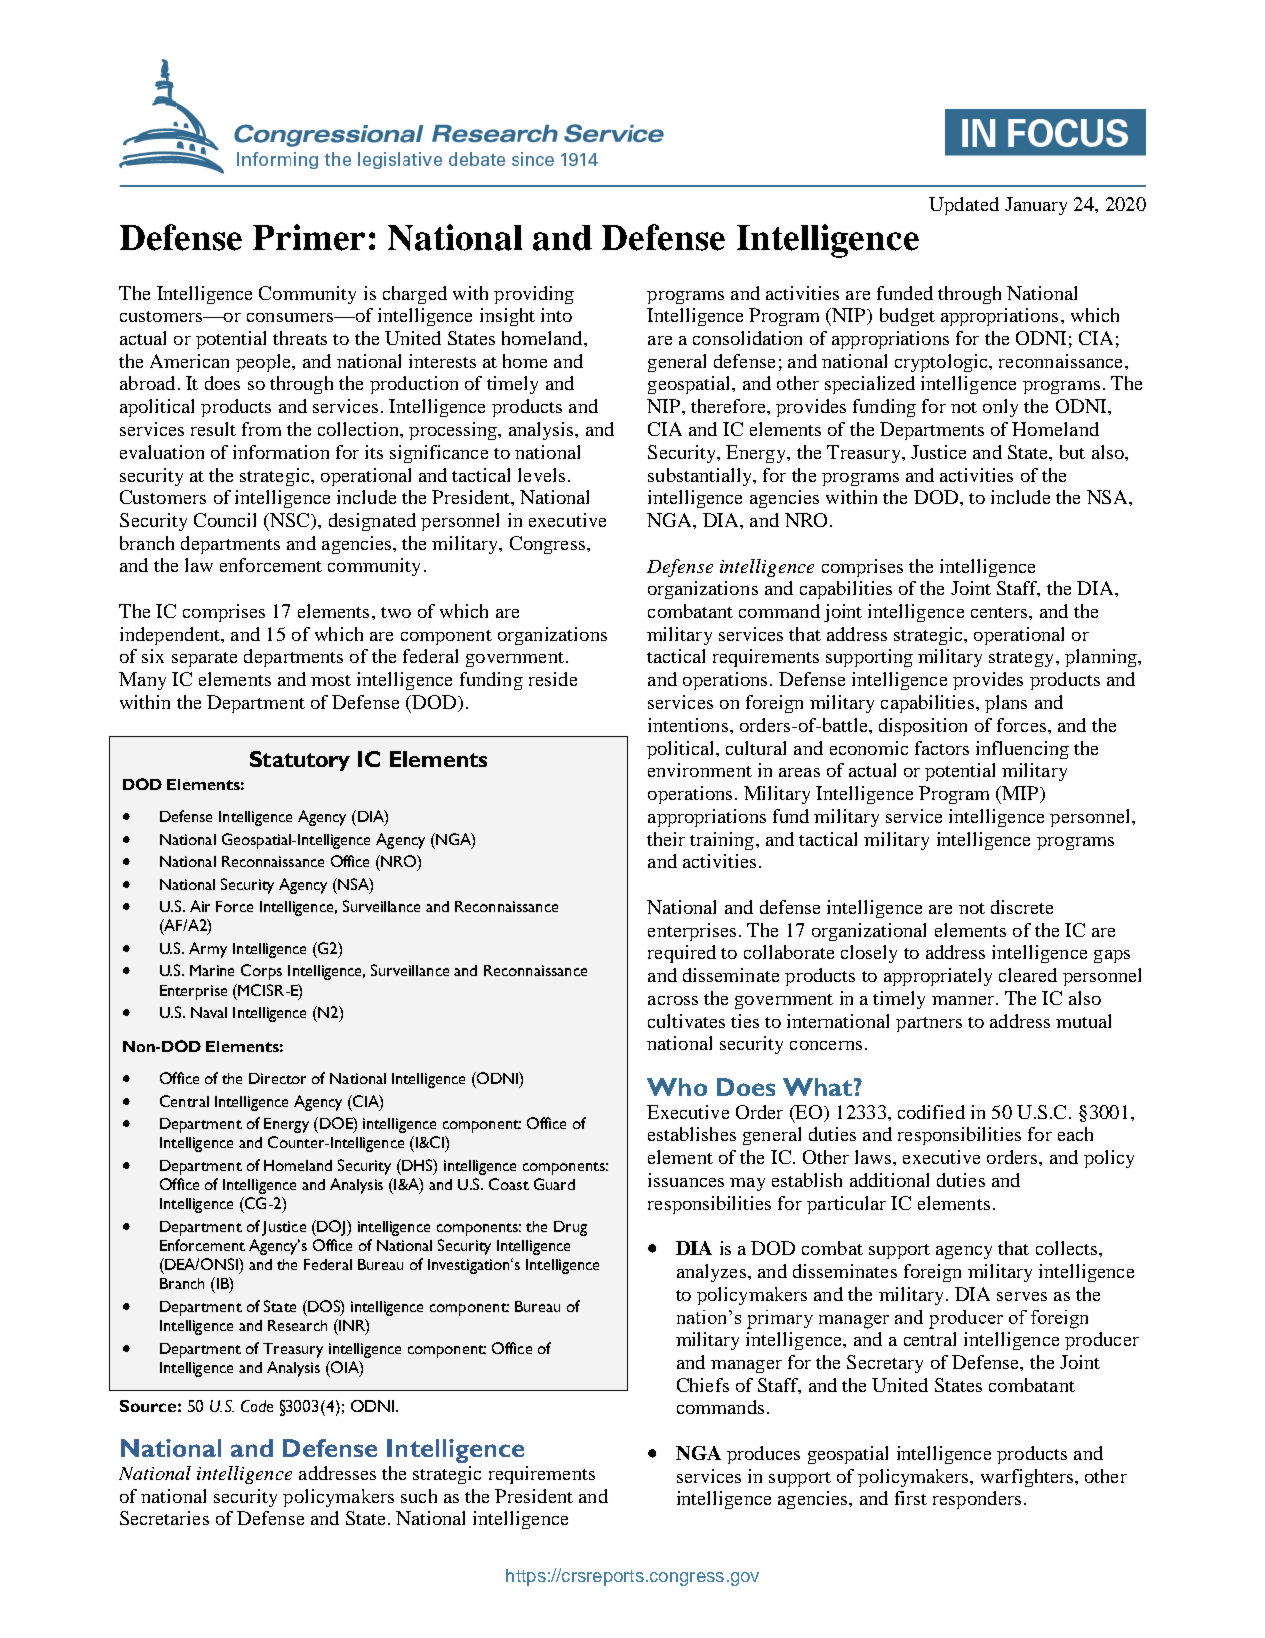 The height and width of the screenshot is (1638, 1265). I want to click on Primer, so click(309, 237).
